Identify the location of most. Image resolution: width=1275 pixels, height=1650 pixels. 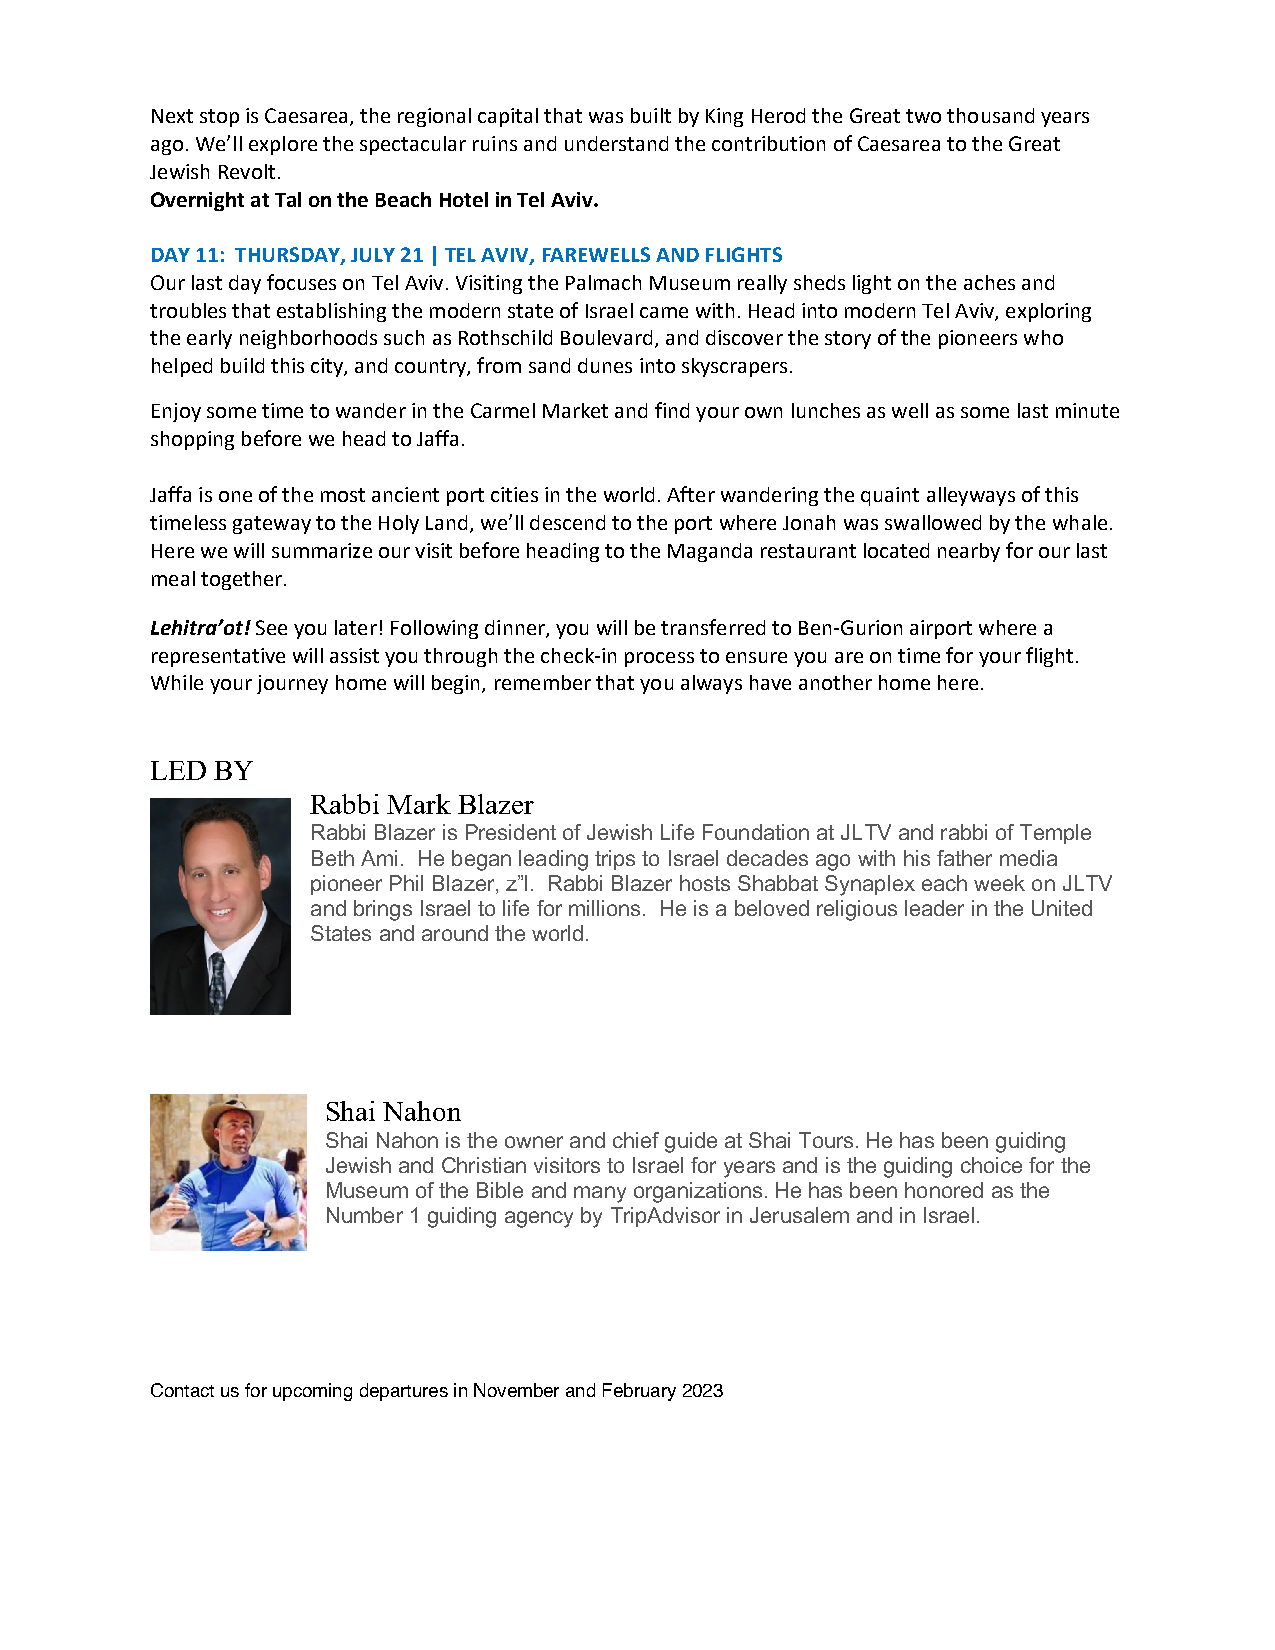
(343, 495).
